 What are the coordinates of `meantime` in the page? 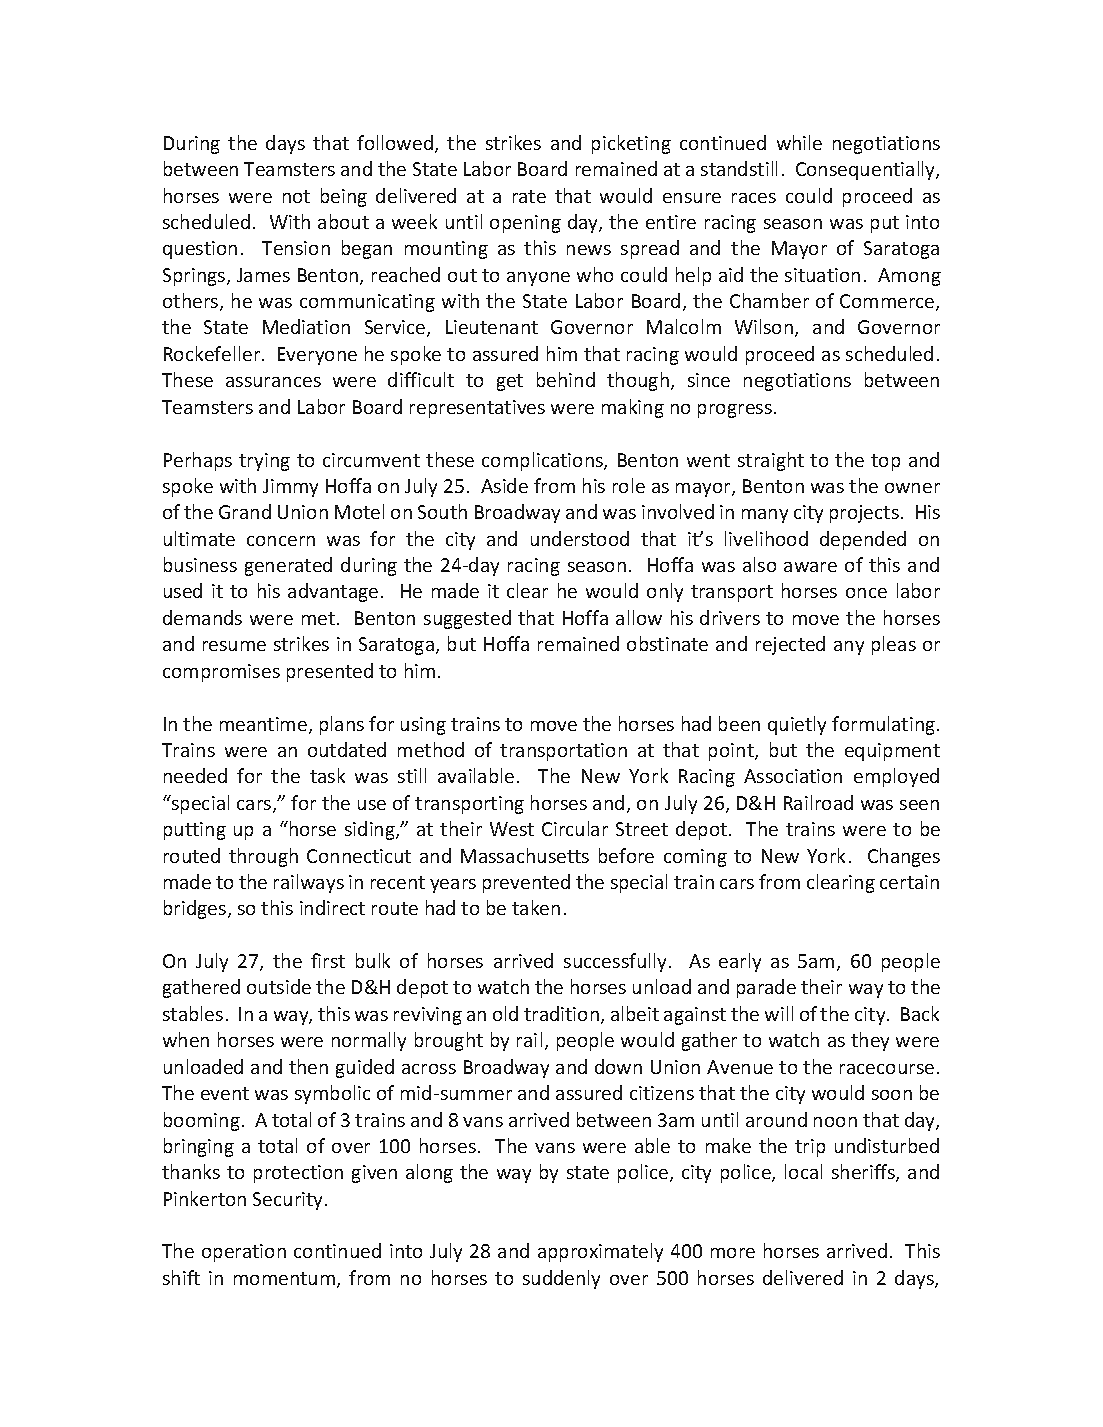 It's located at (263, 724).
